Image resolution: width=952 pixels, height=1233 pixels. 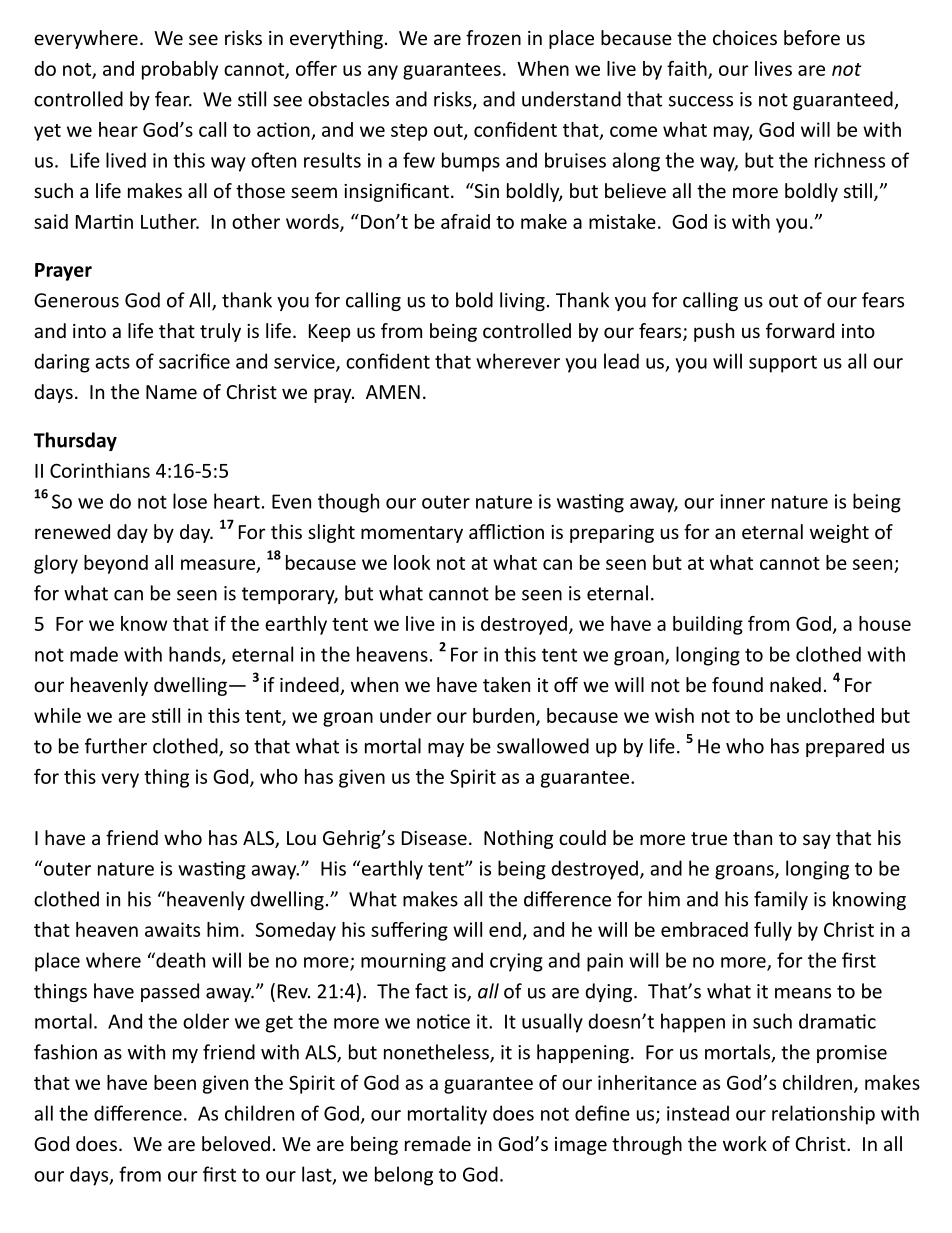 I want to click on prepared, so click(x=845, y=747).
